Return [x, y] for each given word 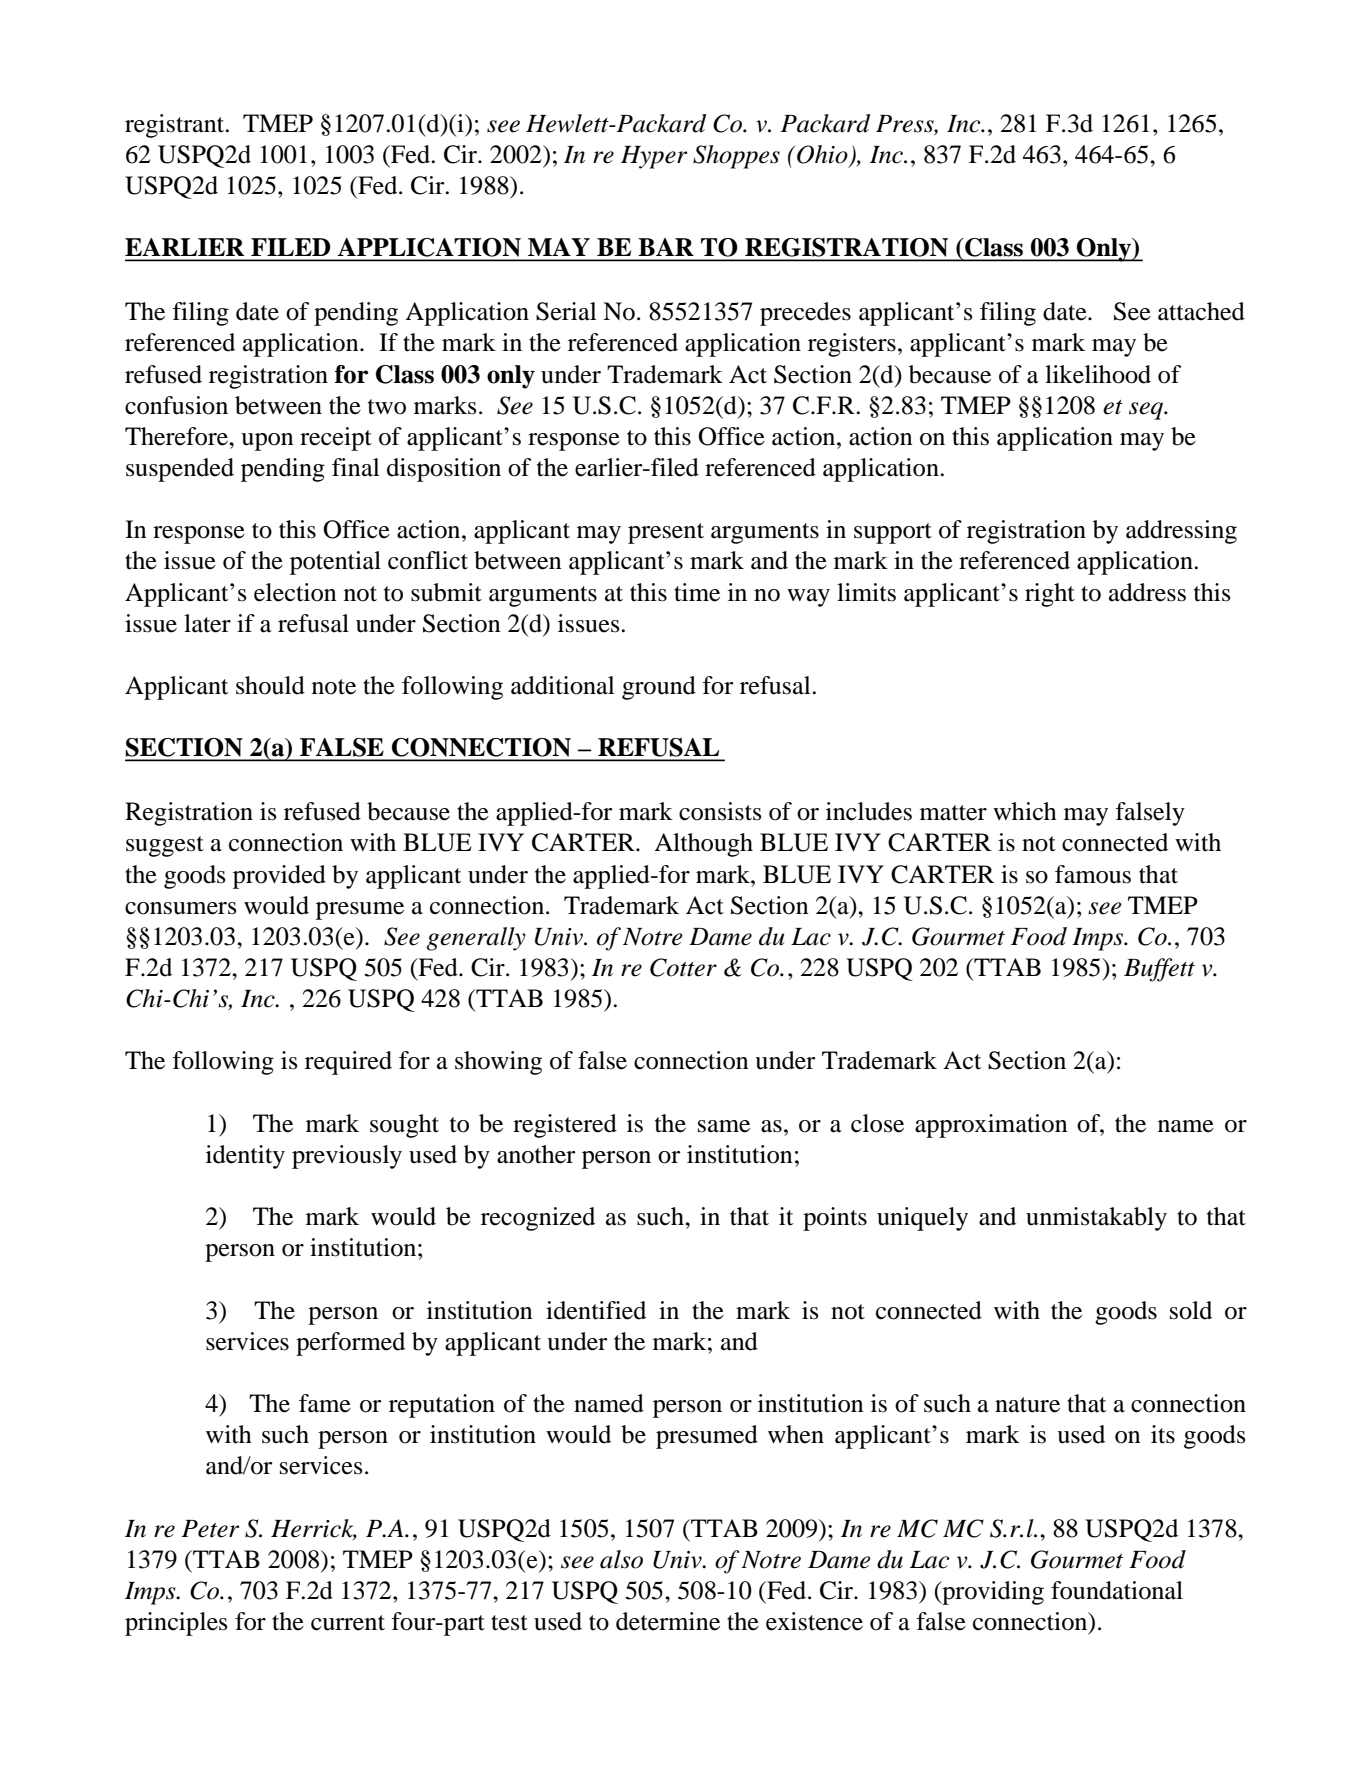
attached [1201, 311]
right [1050, 595]
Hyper [654, 157]
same [724, 1126]
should [270, 685]
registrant [176, 126]
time [697, 592]
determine [668, 1621]
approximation [991, 1126]
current [348, 1623]
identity [245, 1157]
